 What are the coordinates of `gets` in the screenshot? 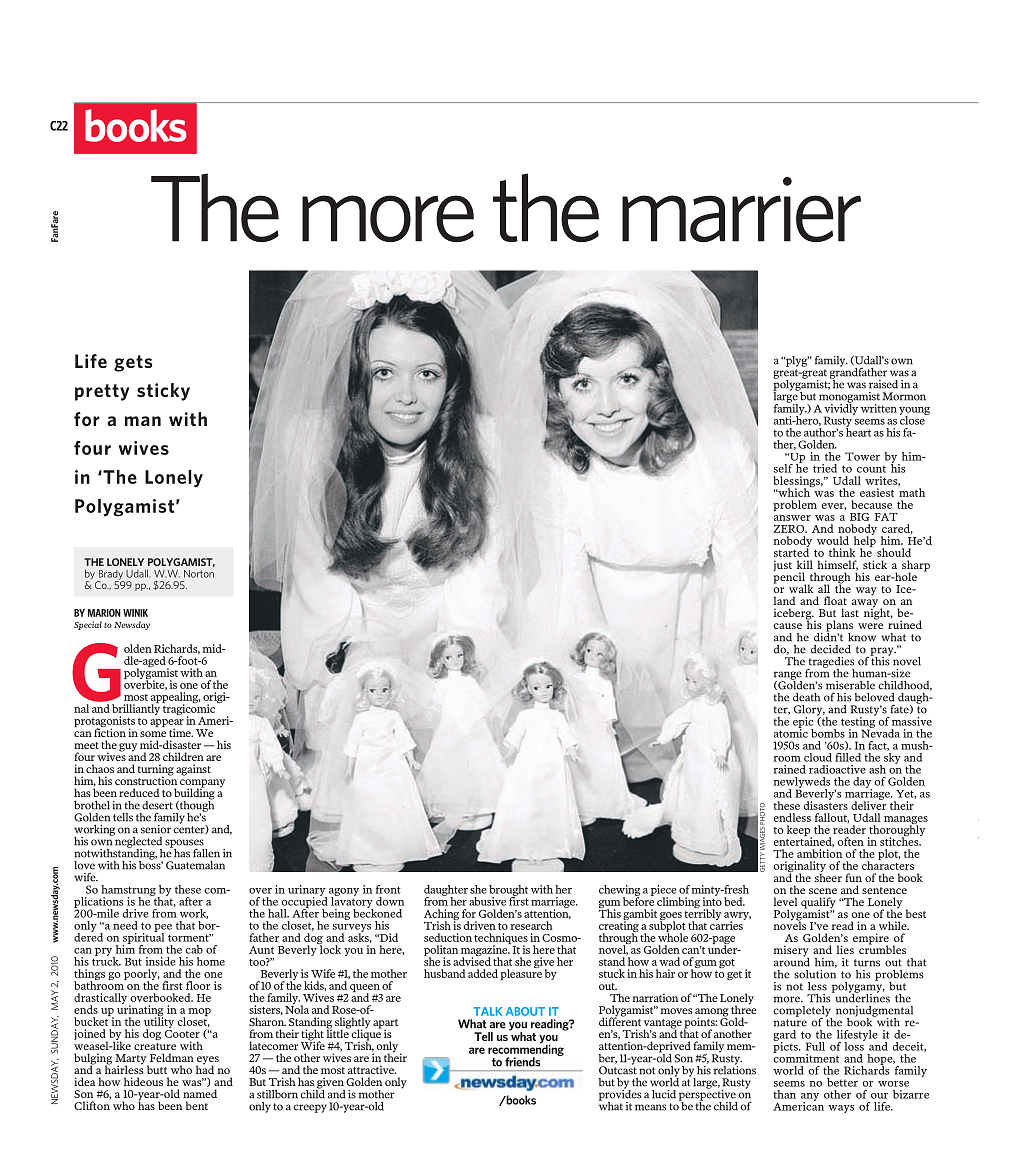 It's located at (133, 363).
